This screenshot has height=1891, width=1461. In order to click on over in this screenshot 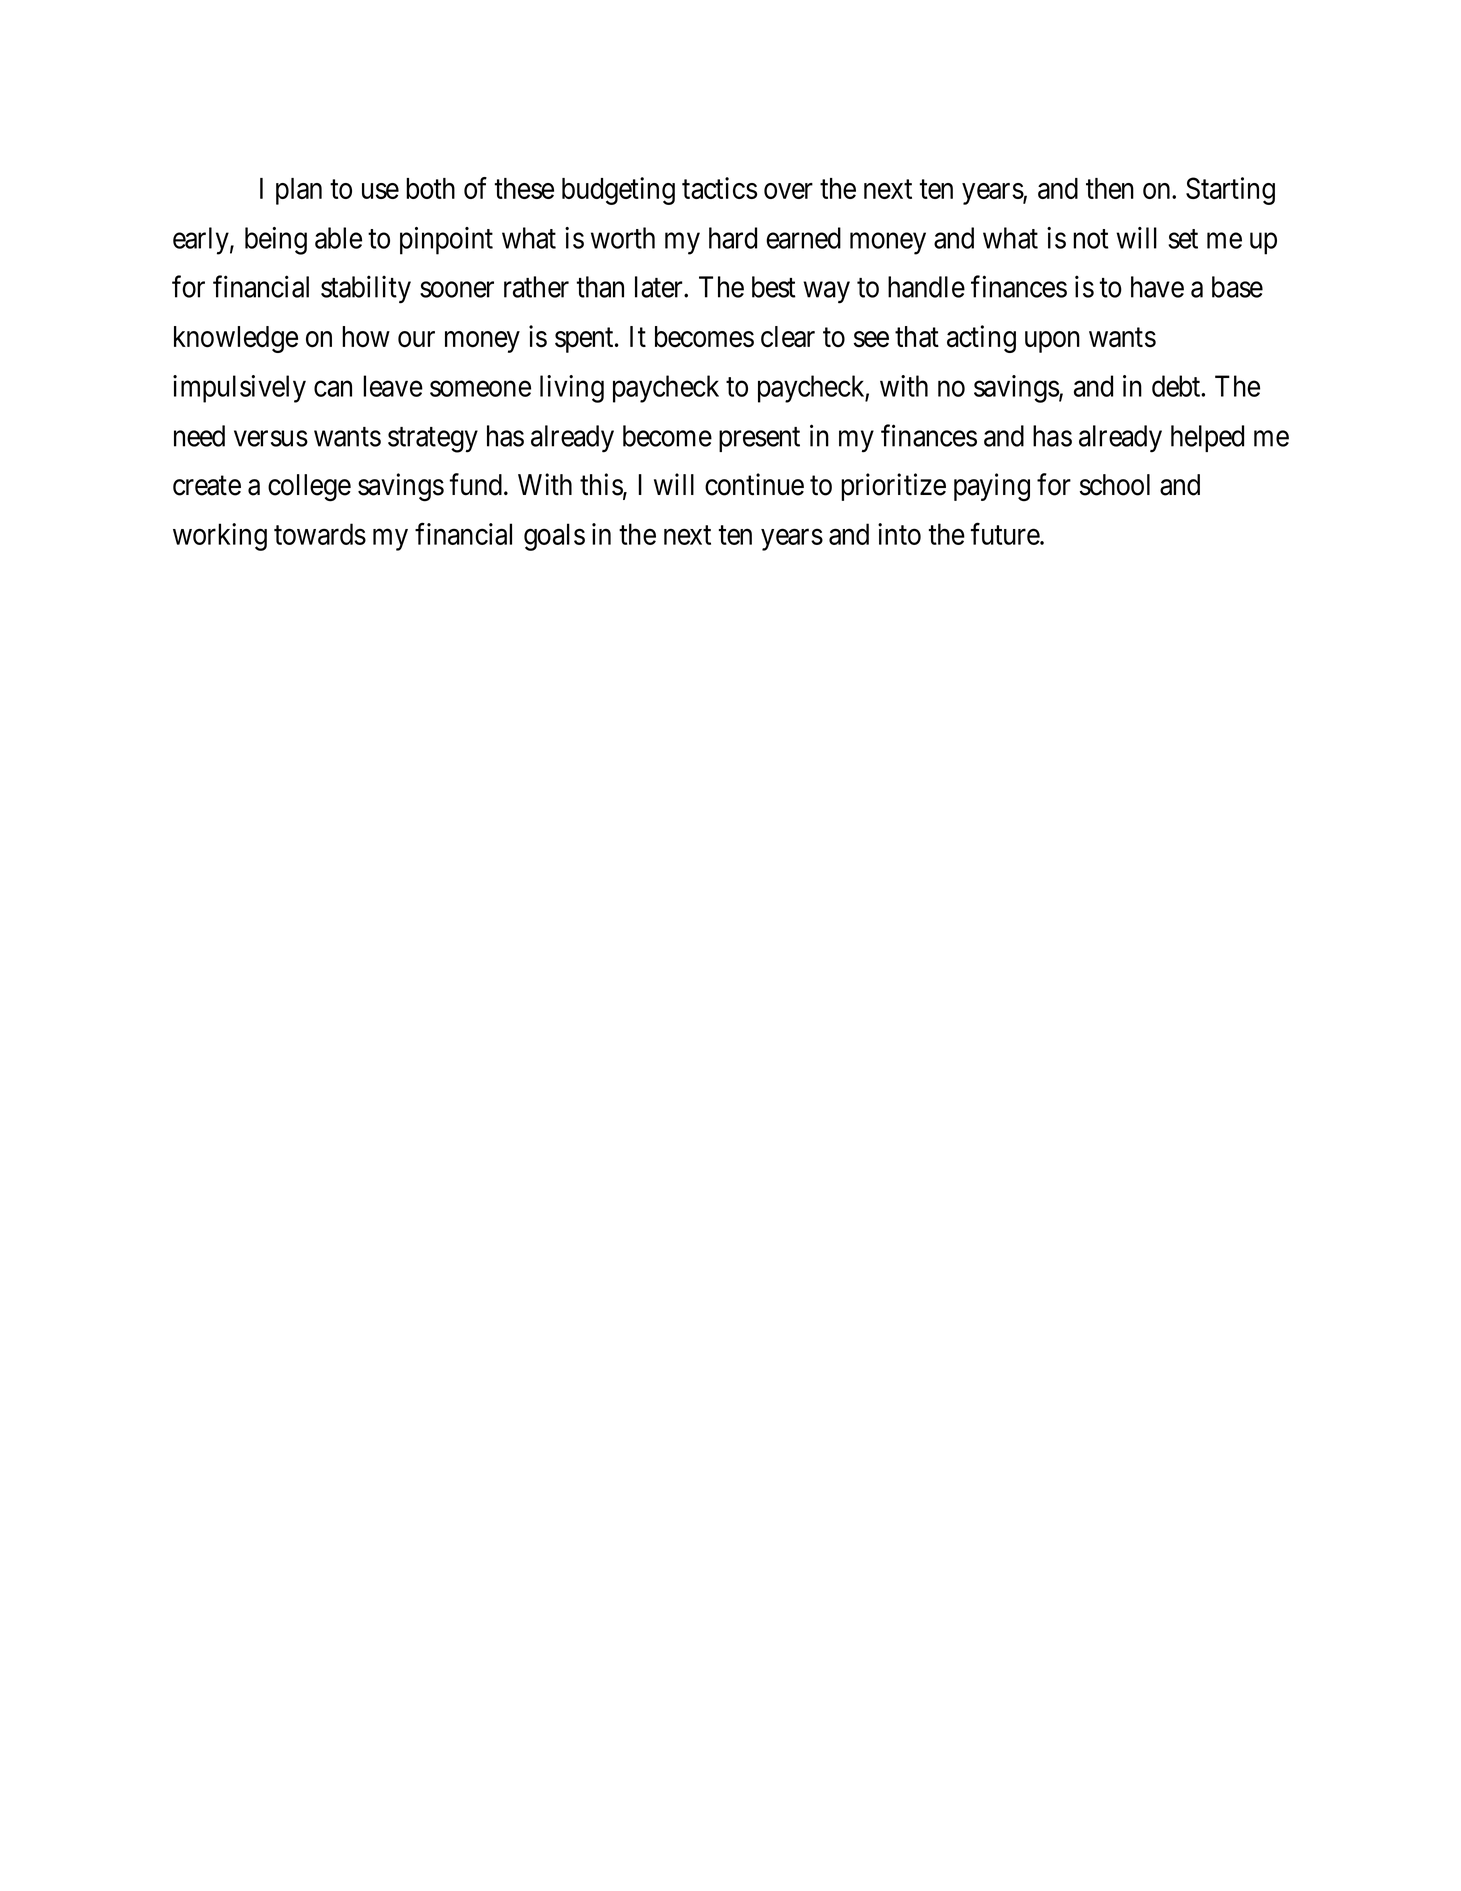, I will do `click(788, 191)`.
